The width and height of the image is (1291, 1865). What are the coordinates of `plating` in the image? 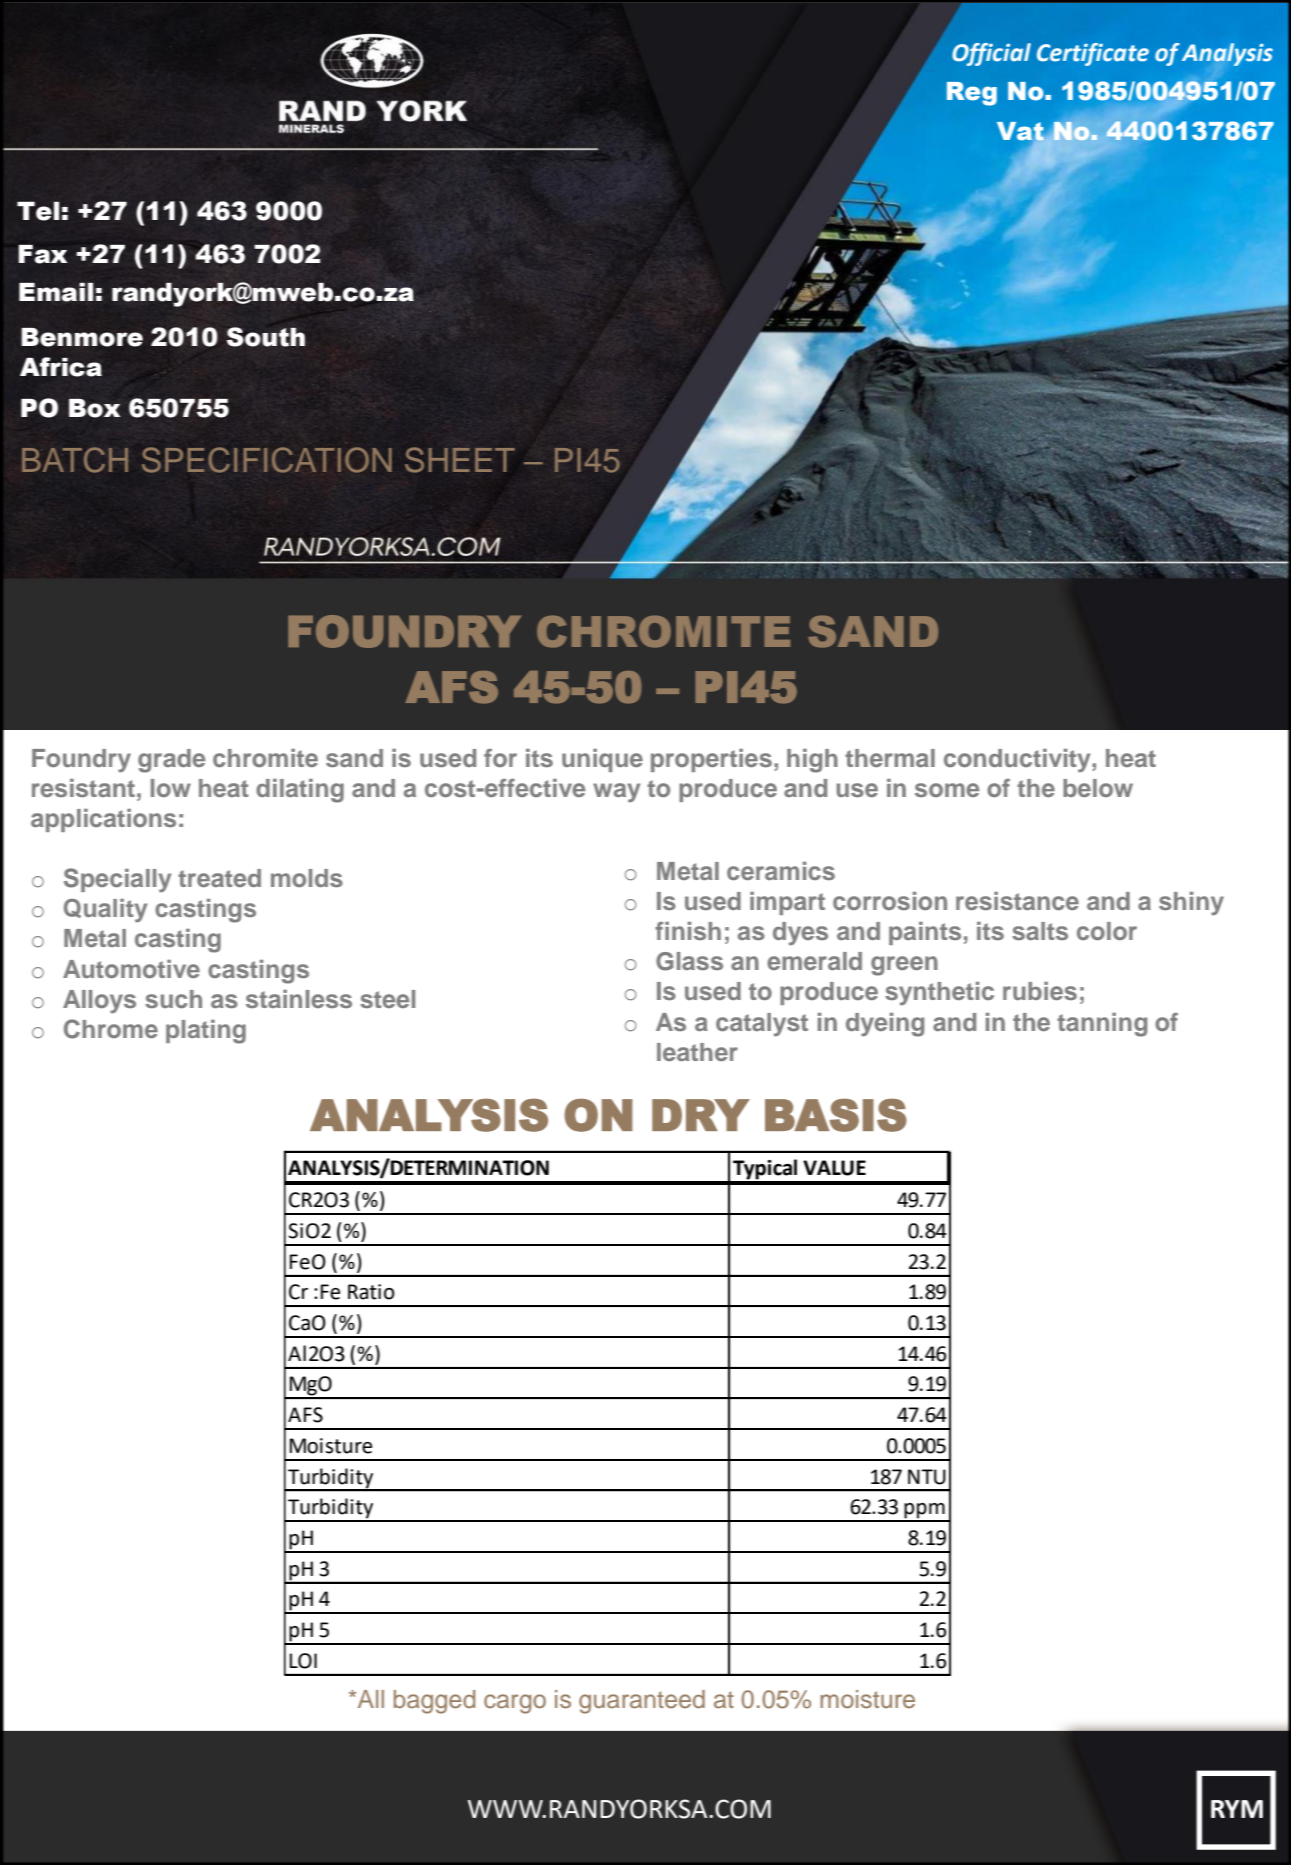 It's located at (206, 1032).
